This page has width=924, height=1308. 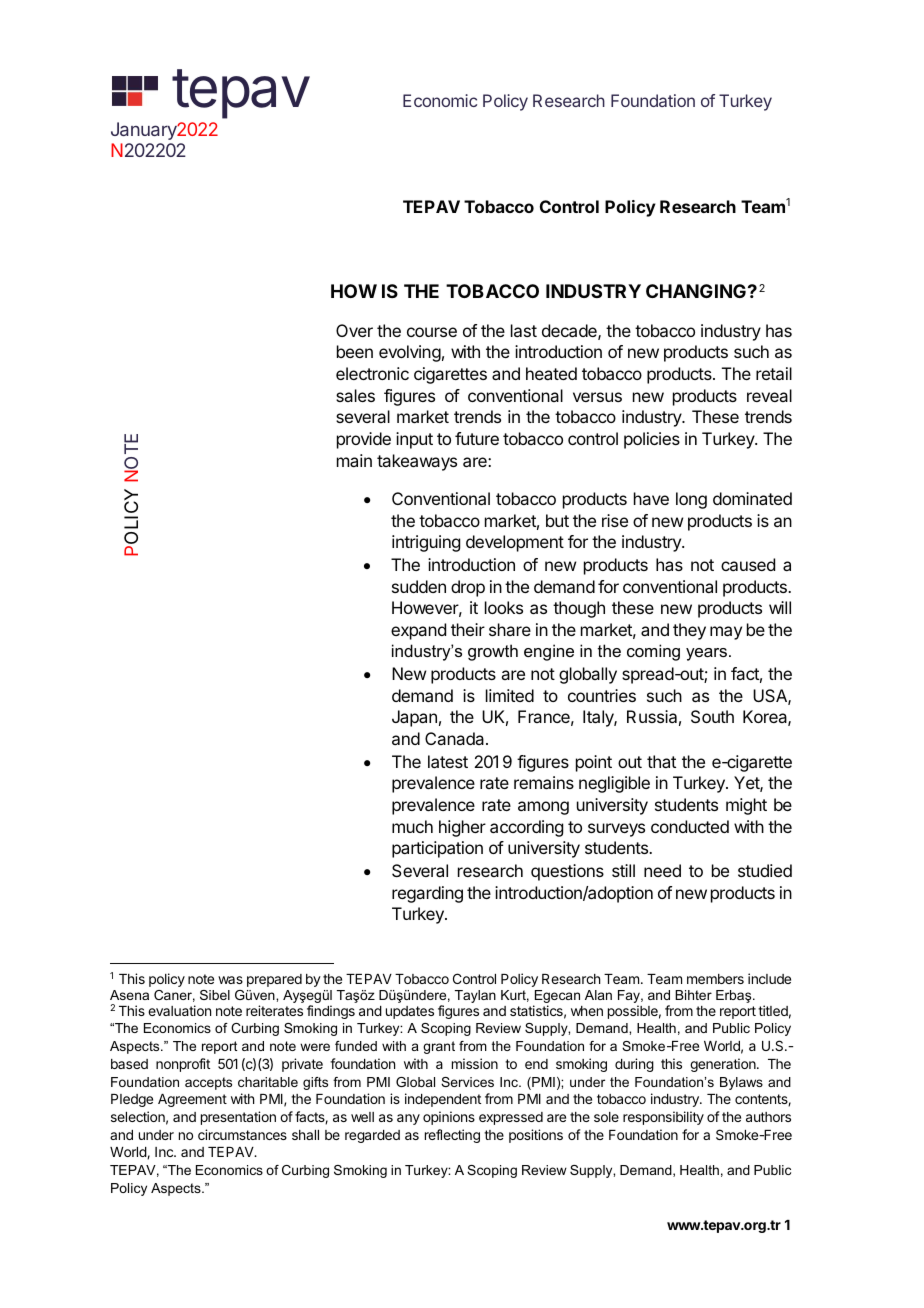 I want to click on Japan, so click(x=414, y=718).
